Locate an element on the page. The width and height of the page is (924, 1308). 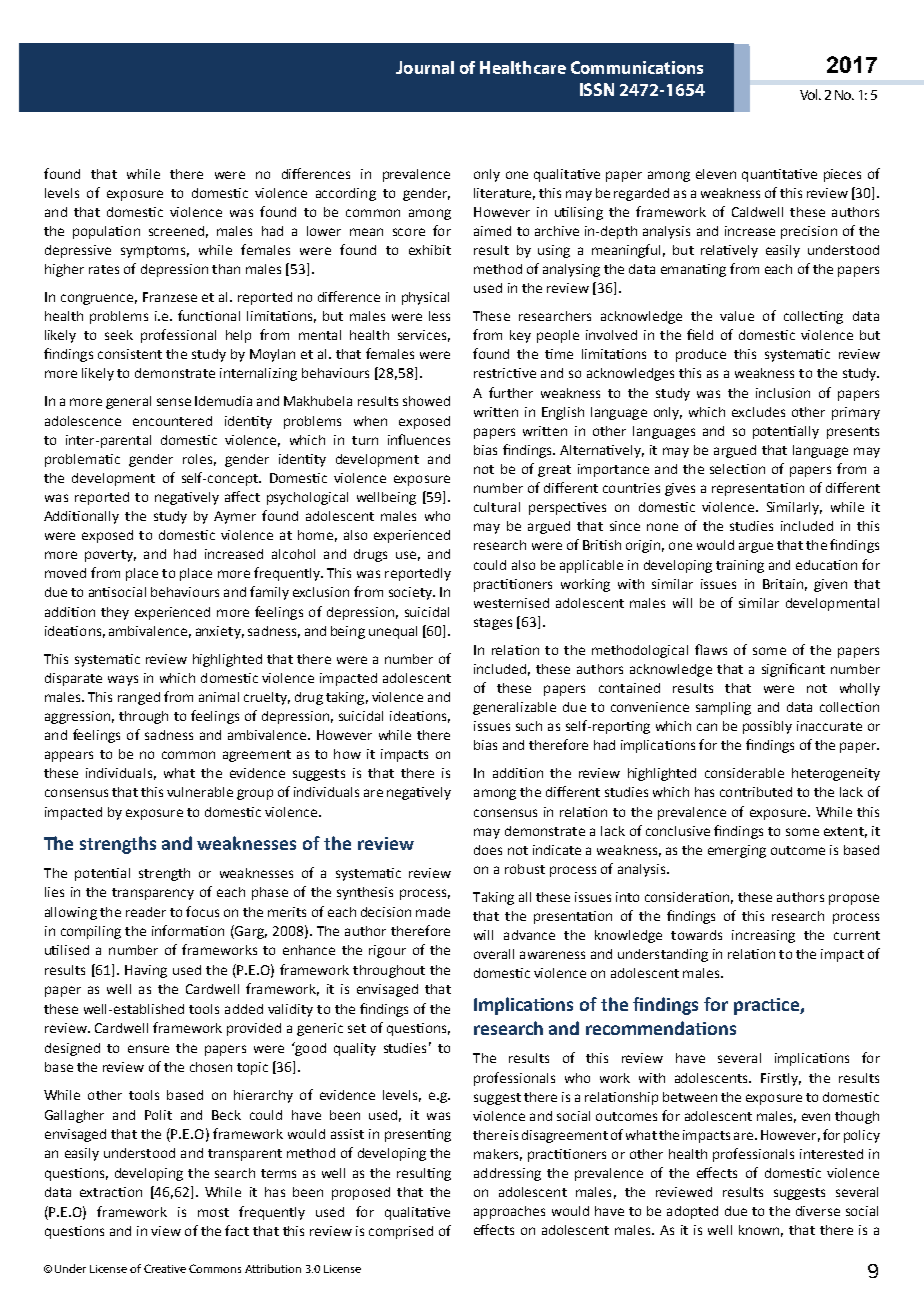
Journal is located at coordinates (425, 67).
